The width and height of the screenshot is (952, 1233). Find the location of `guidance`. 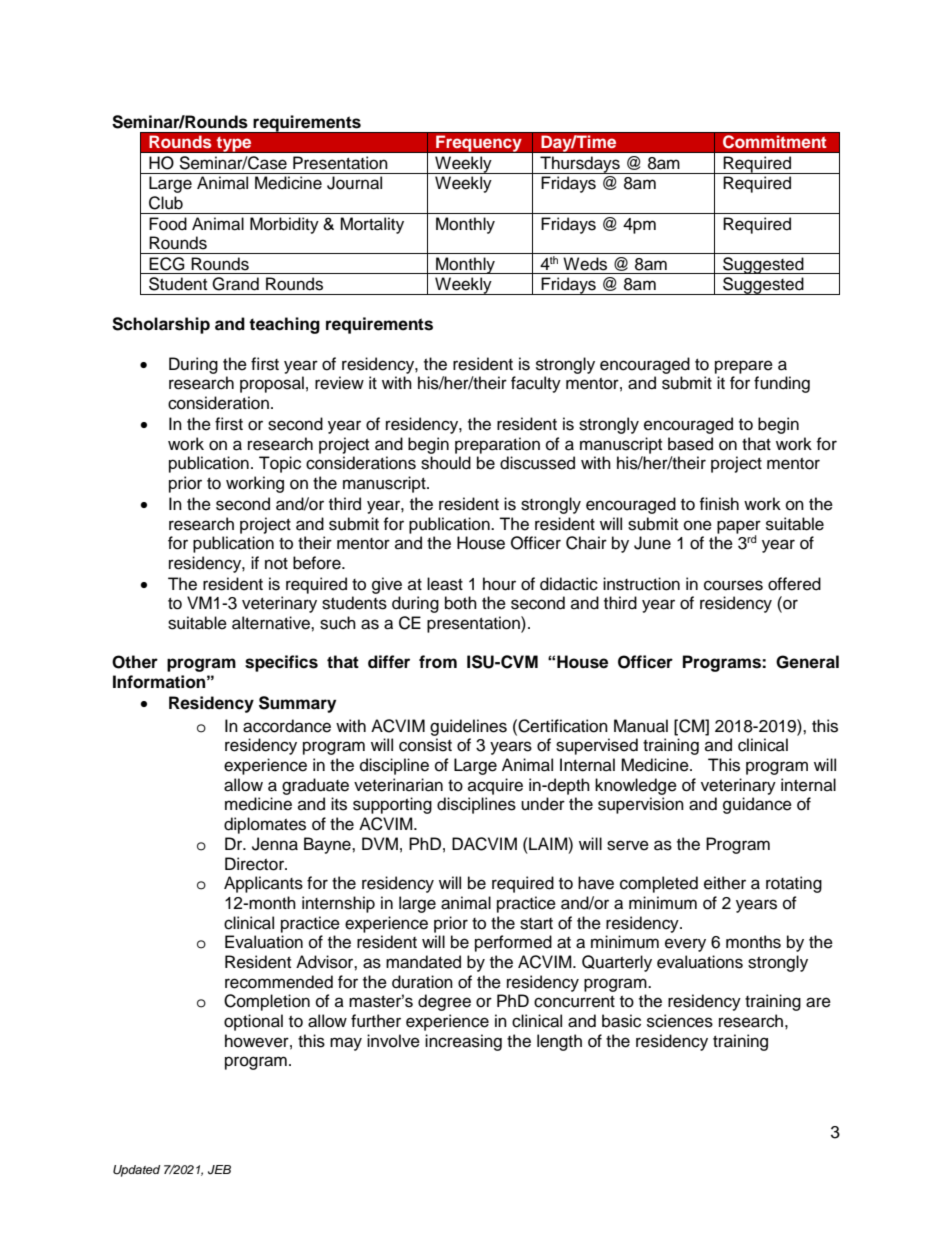

guidance is located at coordinates (757, 805).
